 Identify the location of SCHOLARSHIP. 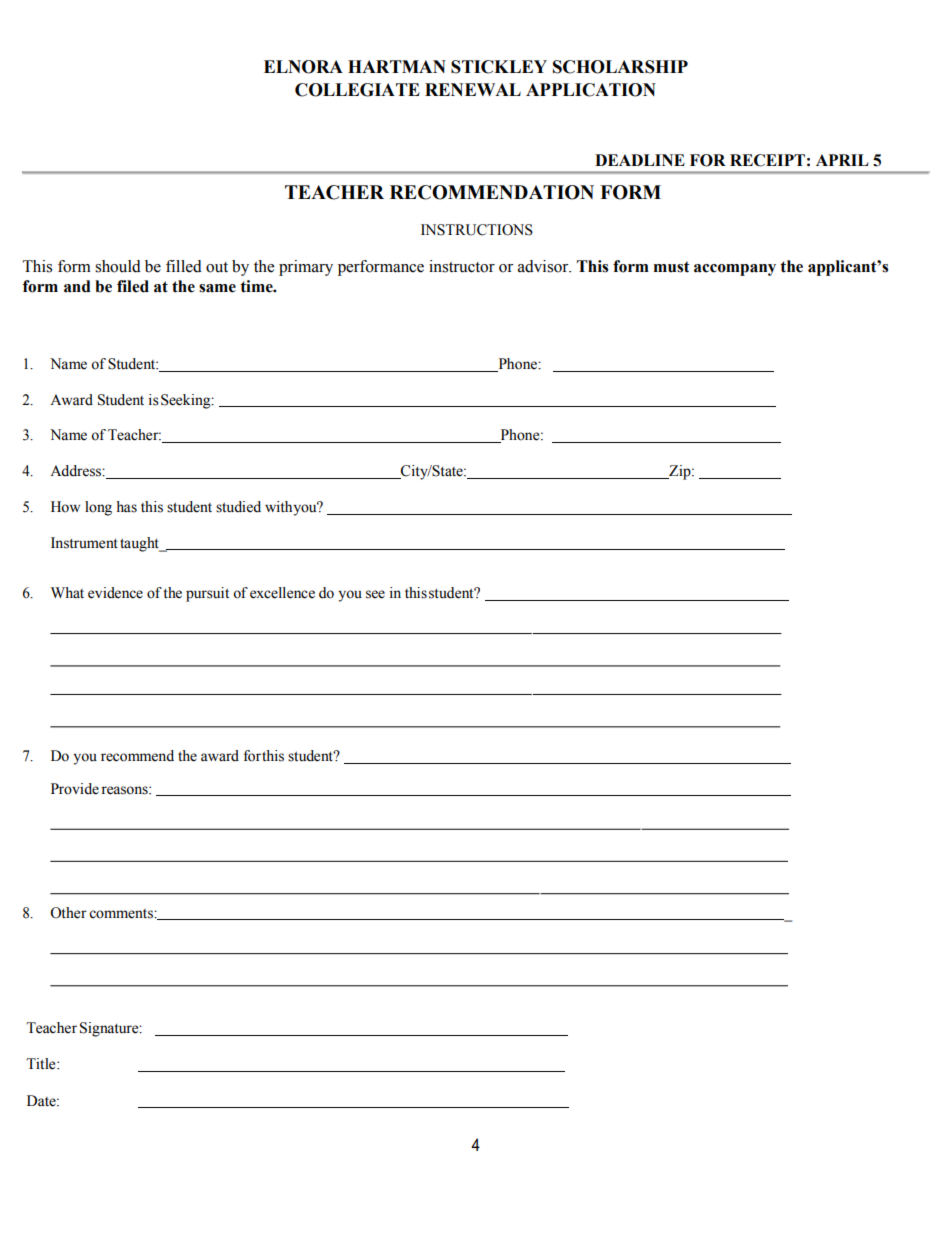
(620, 67).
